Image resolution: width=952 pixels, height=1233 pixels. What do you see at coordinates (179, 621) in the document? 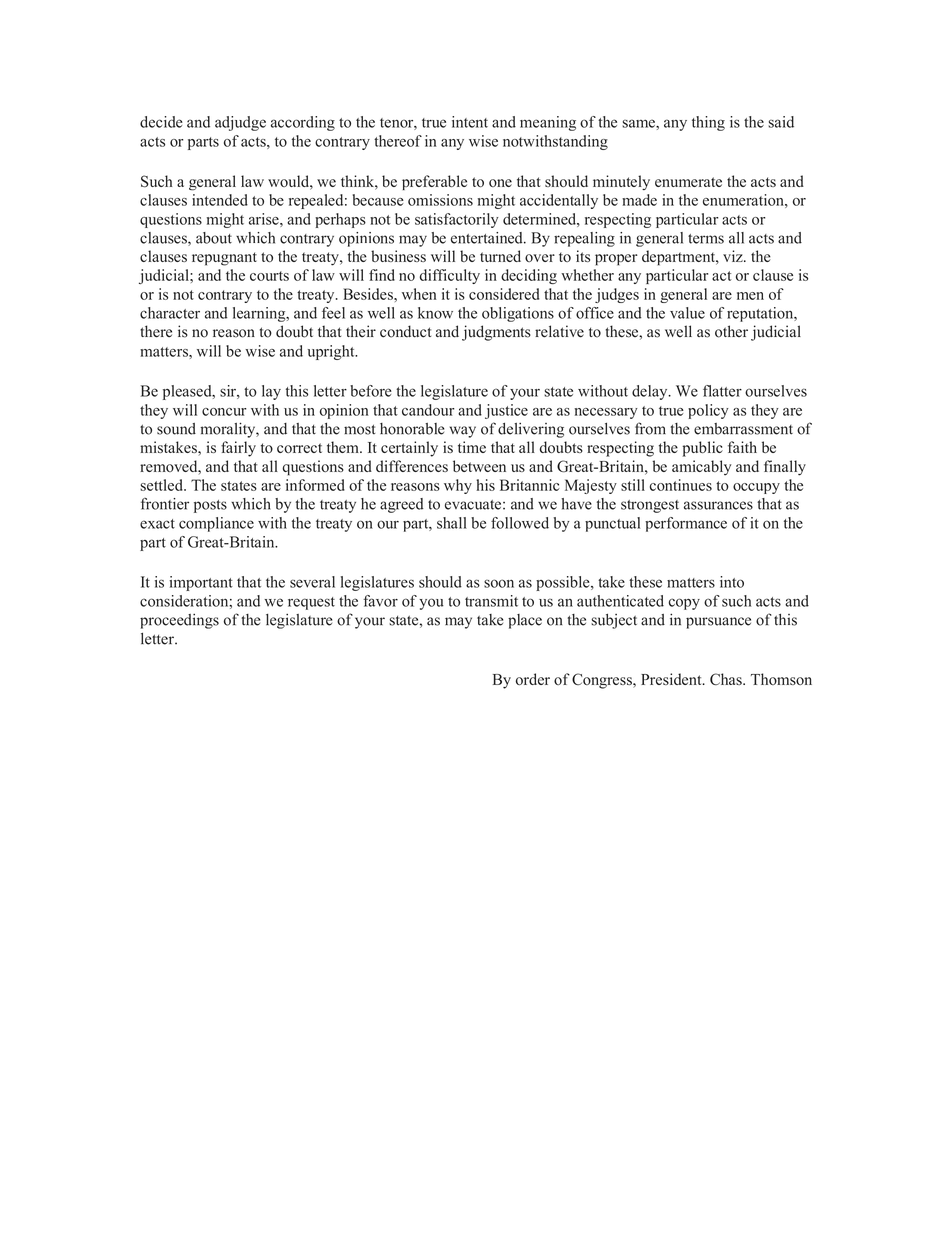
I see `proceedings` at bounding box center [179, 621].
